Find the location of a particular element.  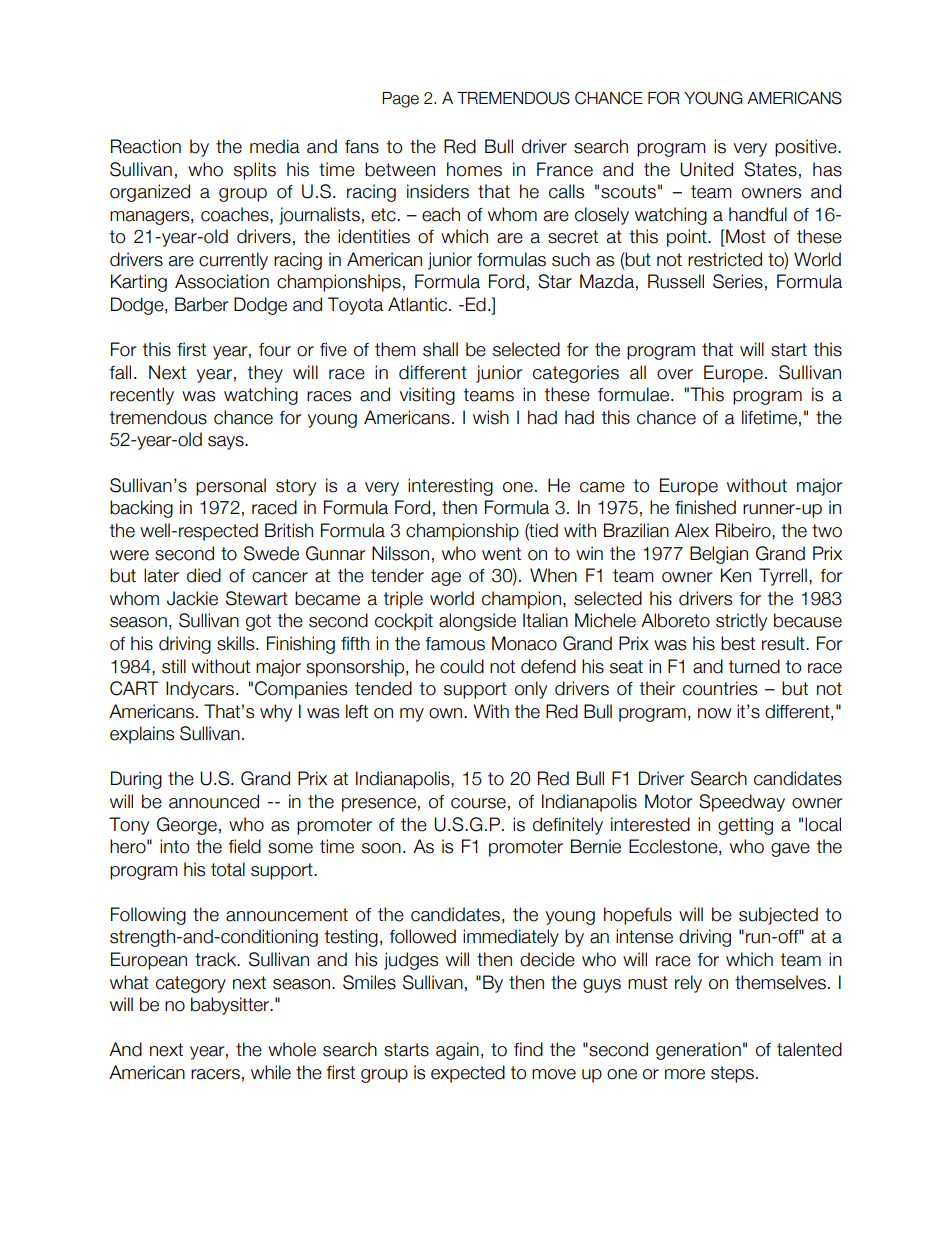

homes is located at coordinates (474, 169).
